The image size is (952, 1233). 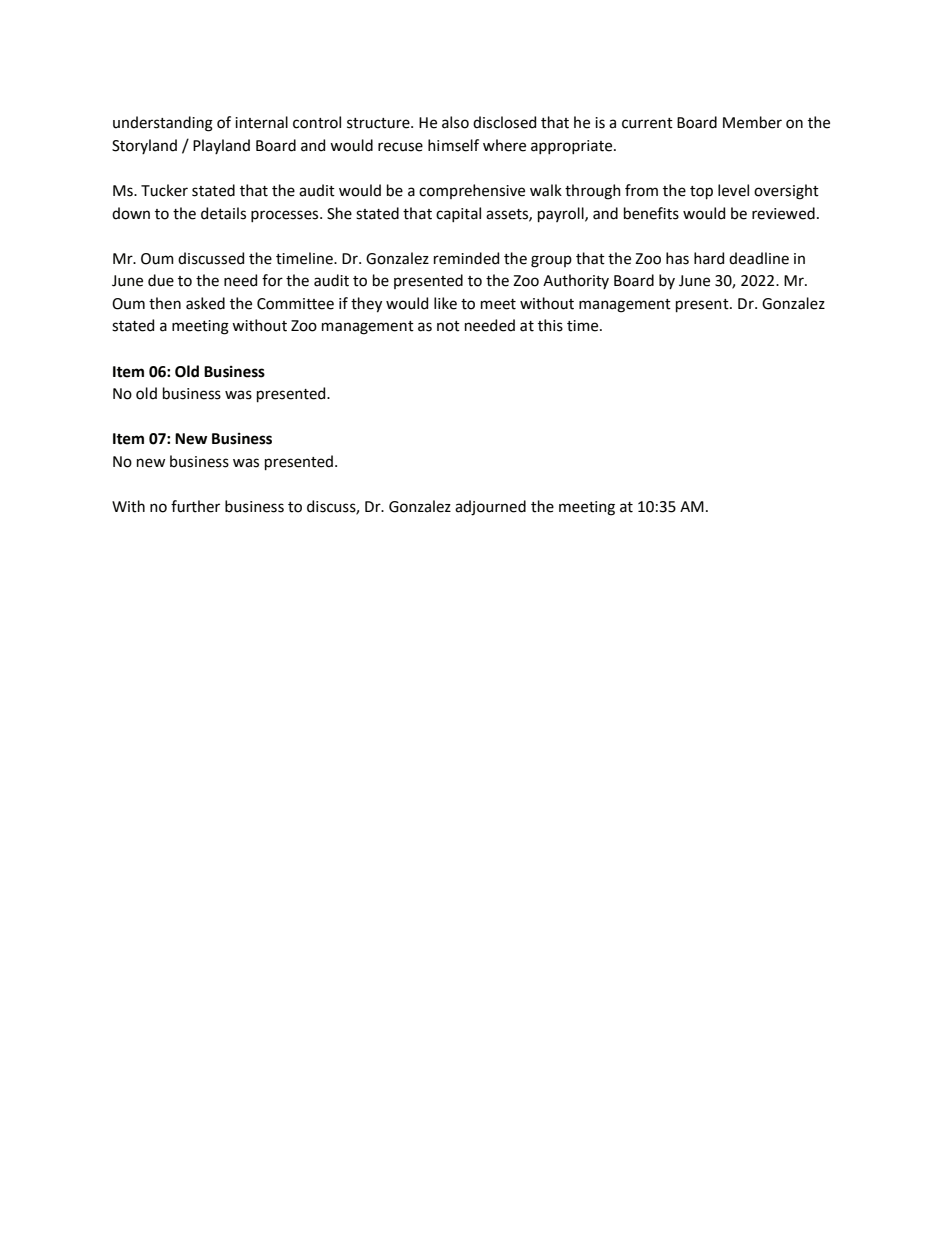 I want to click on reminded, so click(x=466, y=258).
